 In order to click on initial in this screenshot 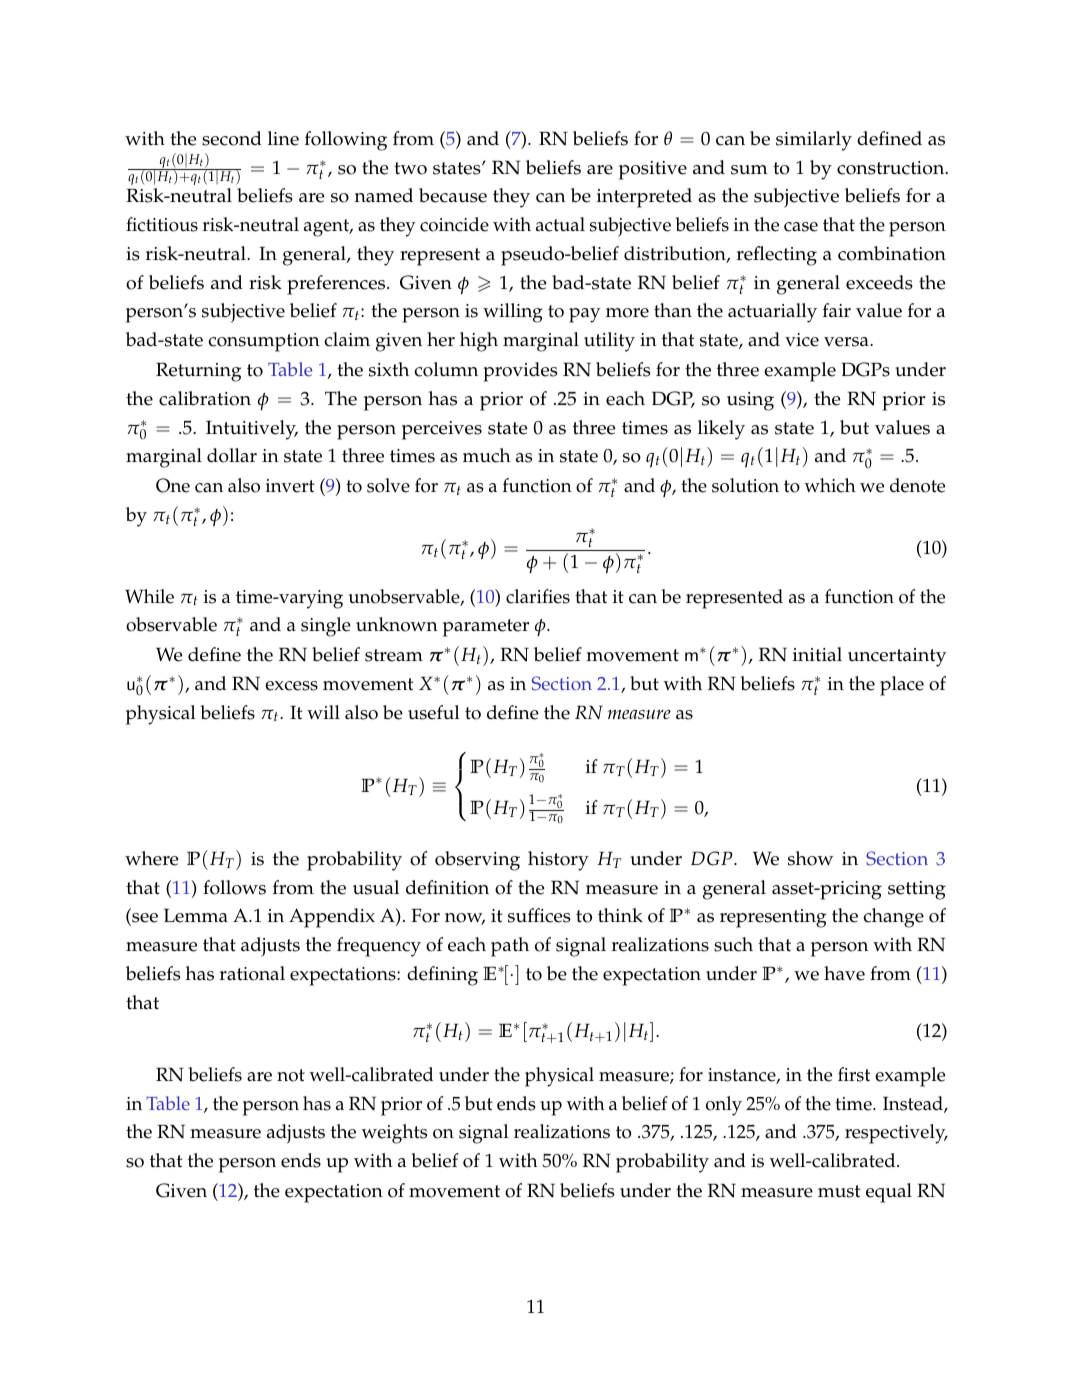, I will do `click(817, 654)`.
